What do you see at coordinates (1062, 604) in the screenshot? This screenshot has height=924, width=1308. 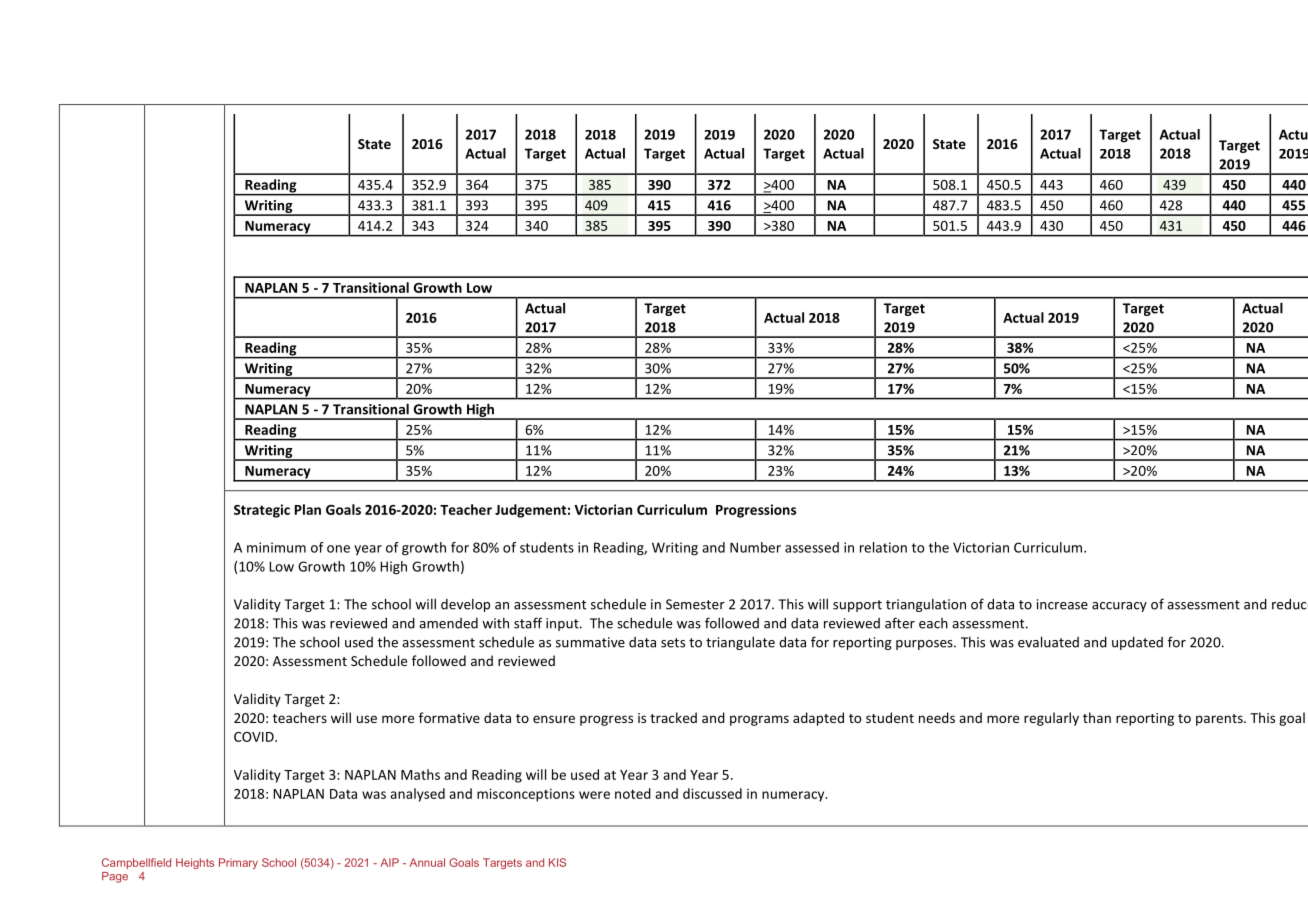 I see `increase` at bounding box center [1062, 604].
